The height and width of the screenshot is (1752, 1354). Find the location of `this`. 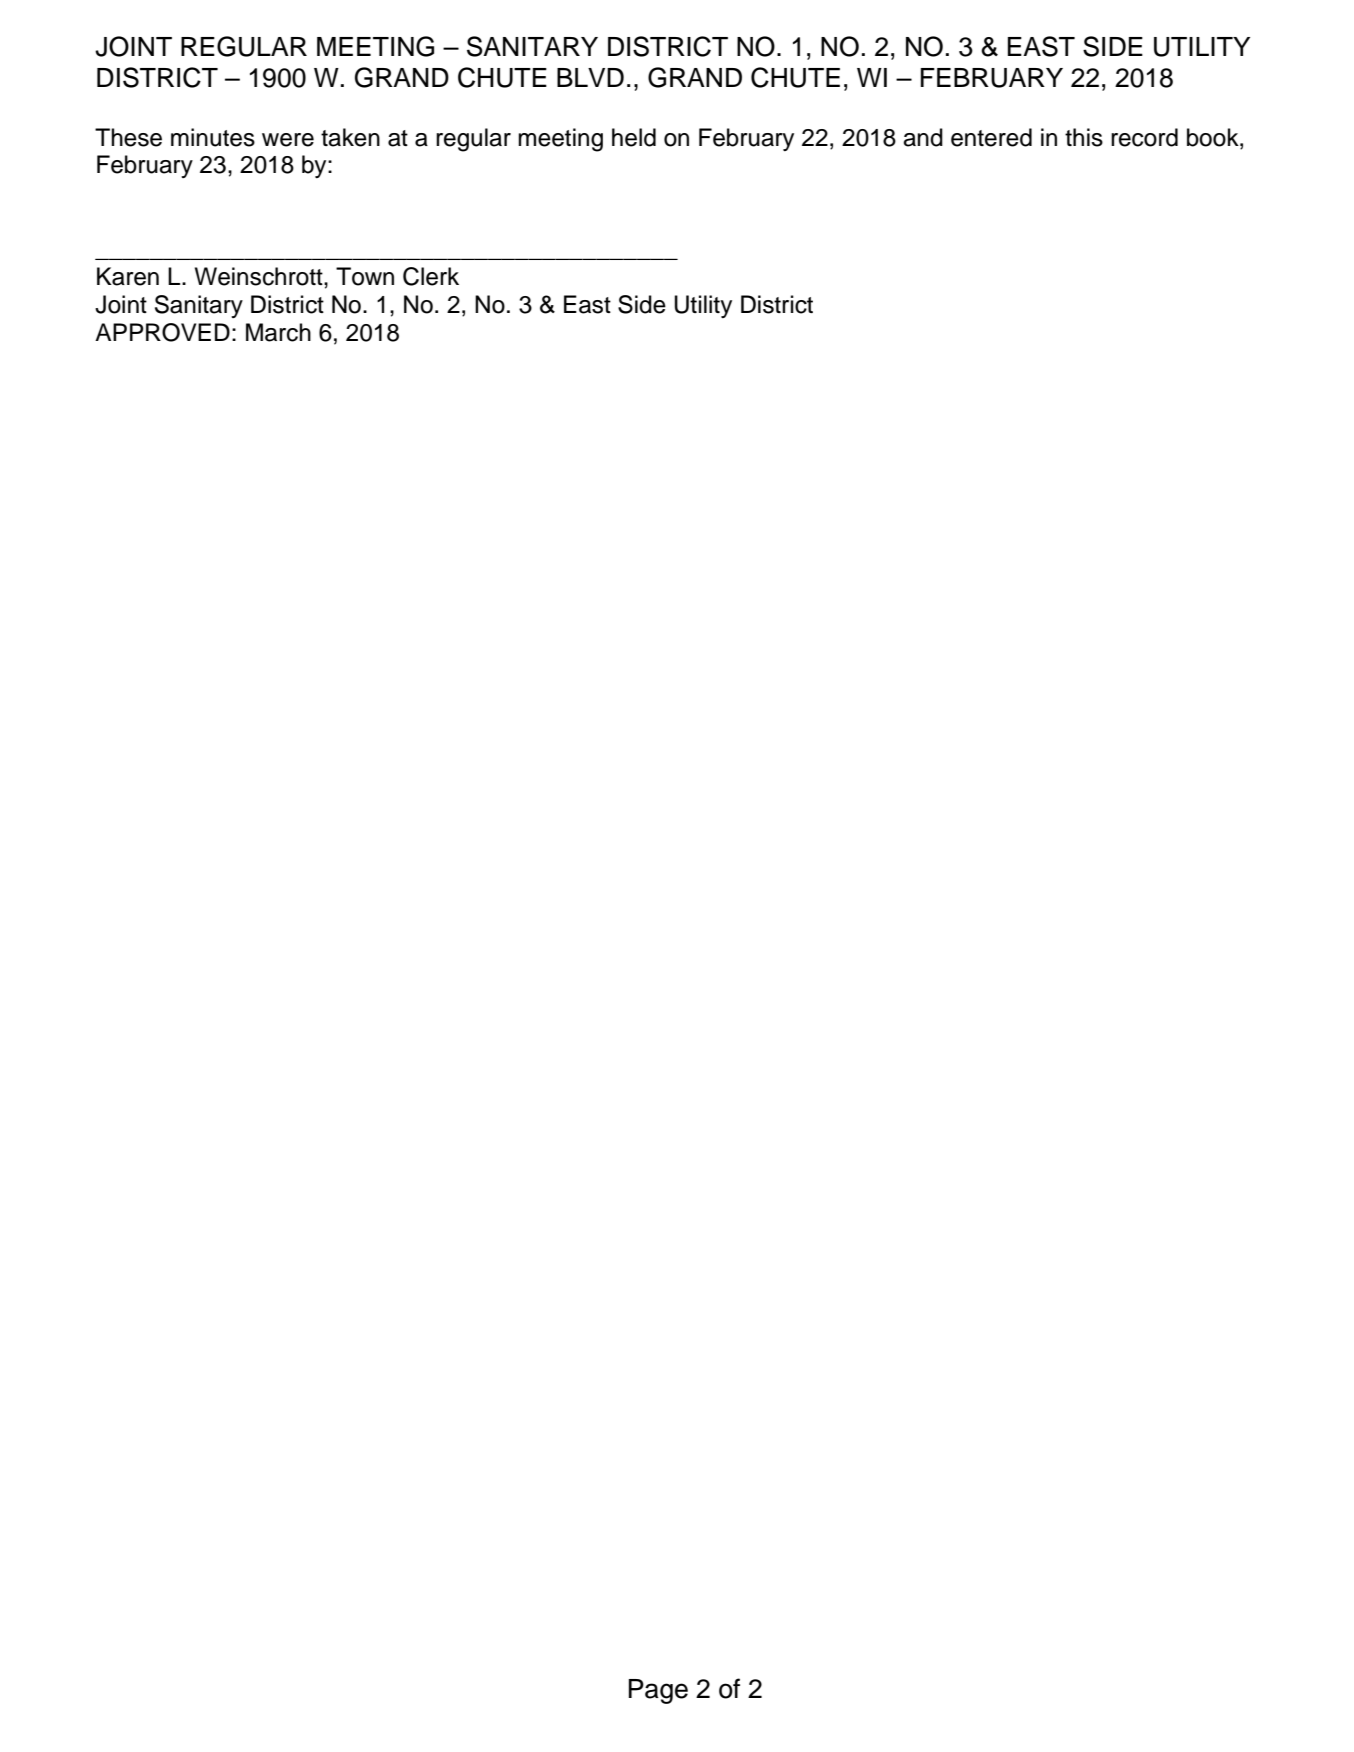

this is located at coordinates (1084, 137).
